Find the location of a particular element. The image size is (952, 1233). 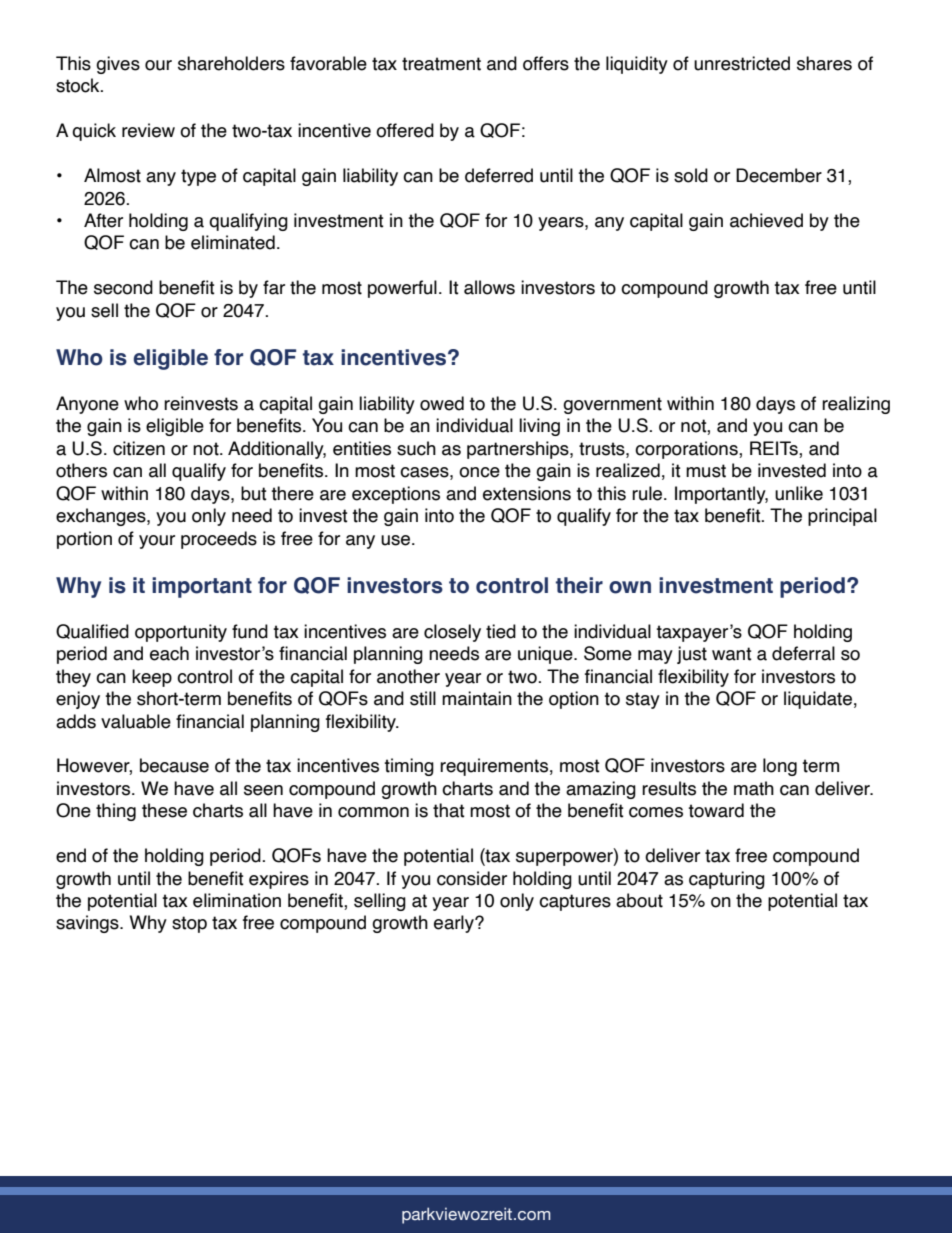

unrestricted is located at coordinates (742, 63).
